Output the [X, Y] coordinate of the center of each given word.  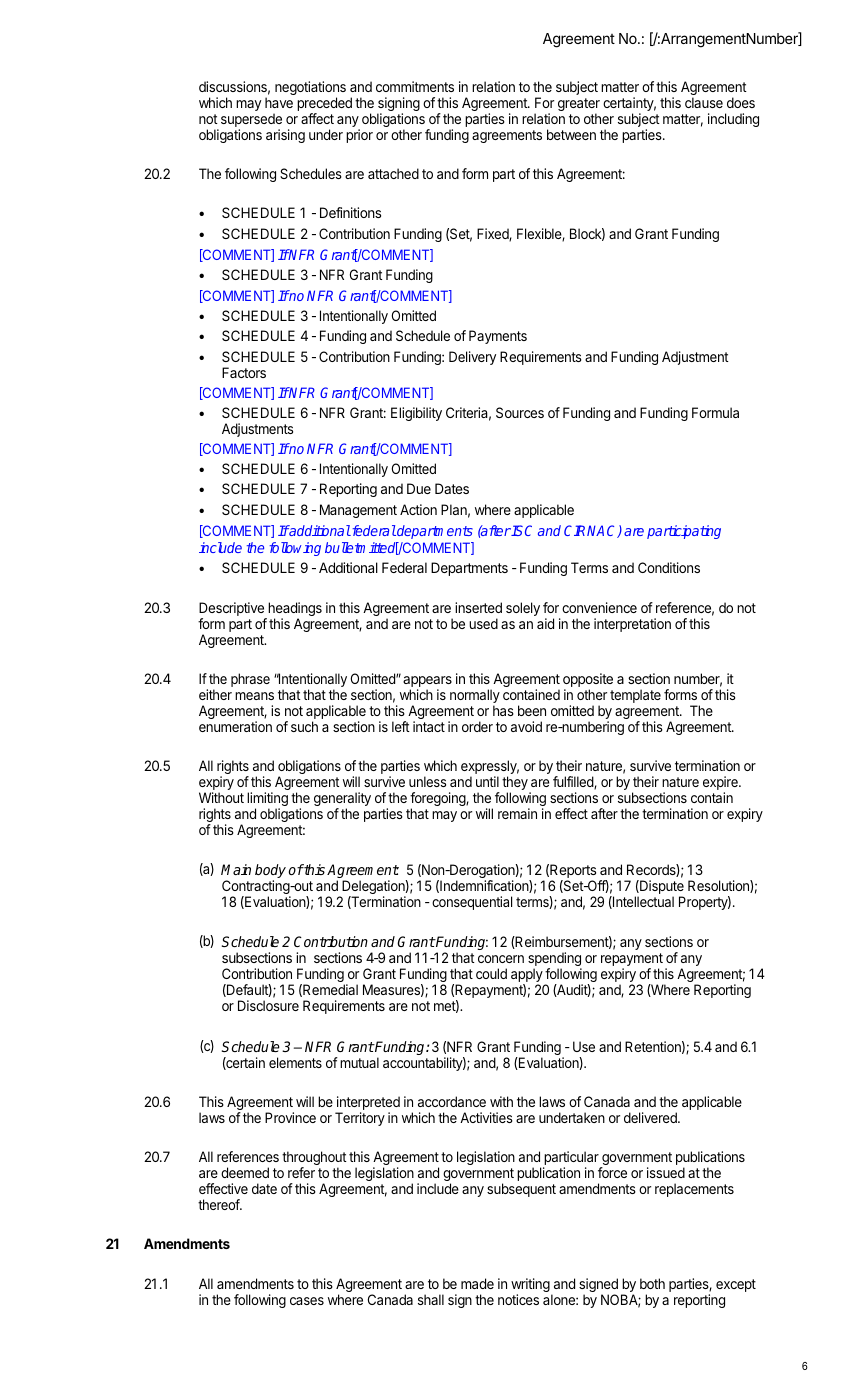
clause [704, 102]
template [635, 696]
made [477, 1283]
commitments [415, 86]
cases [307, 1301]
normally [475, 697]
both [652, 1283]
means [254, 696]
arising [285, 136]
